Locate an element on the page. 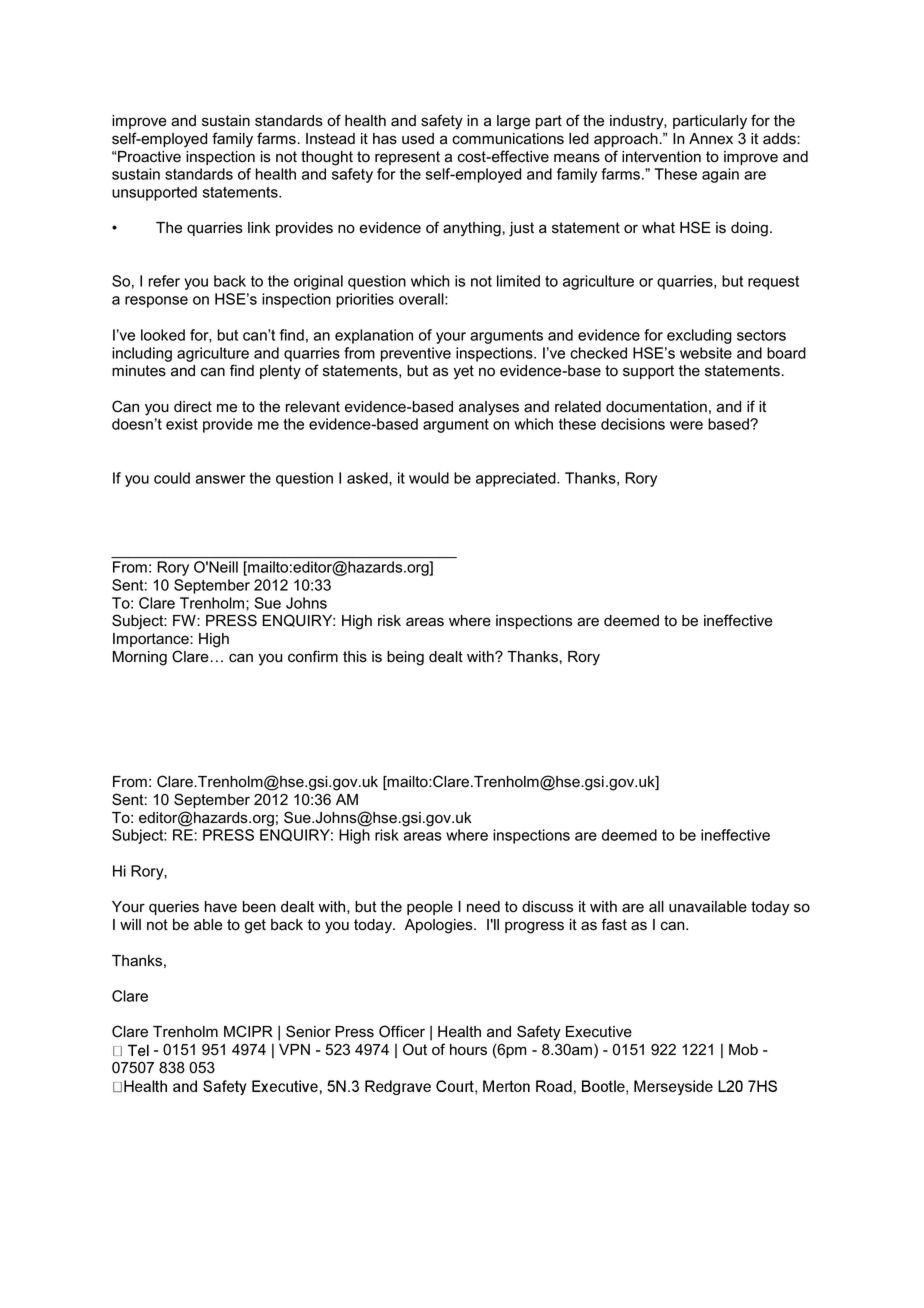 The width and height of the image is (924, 1308). have is located at coordinates (221, 907).
